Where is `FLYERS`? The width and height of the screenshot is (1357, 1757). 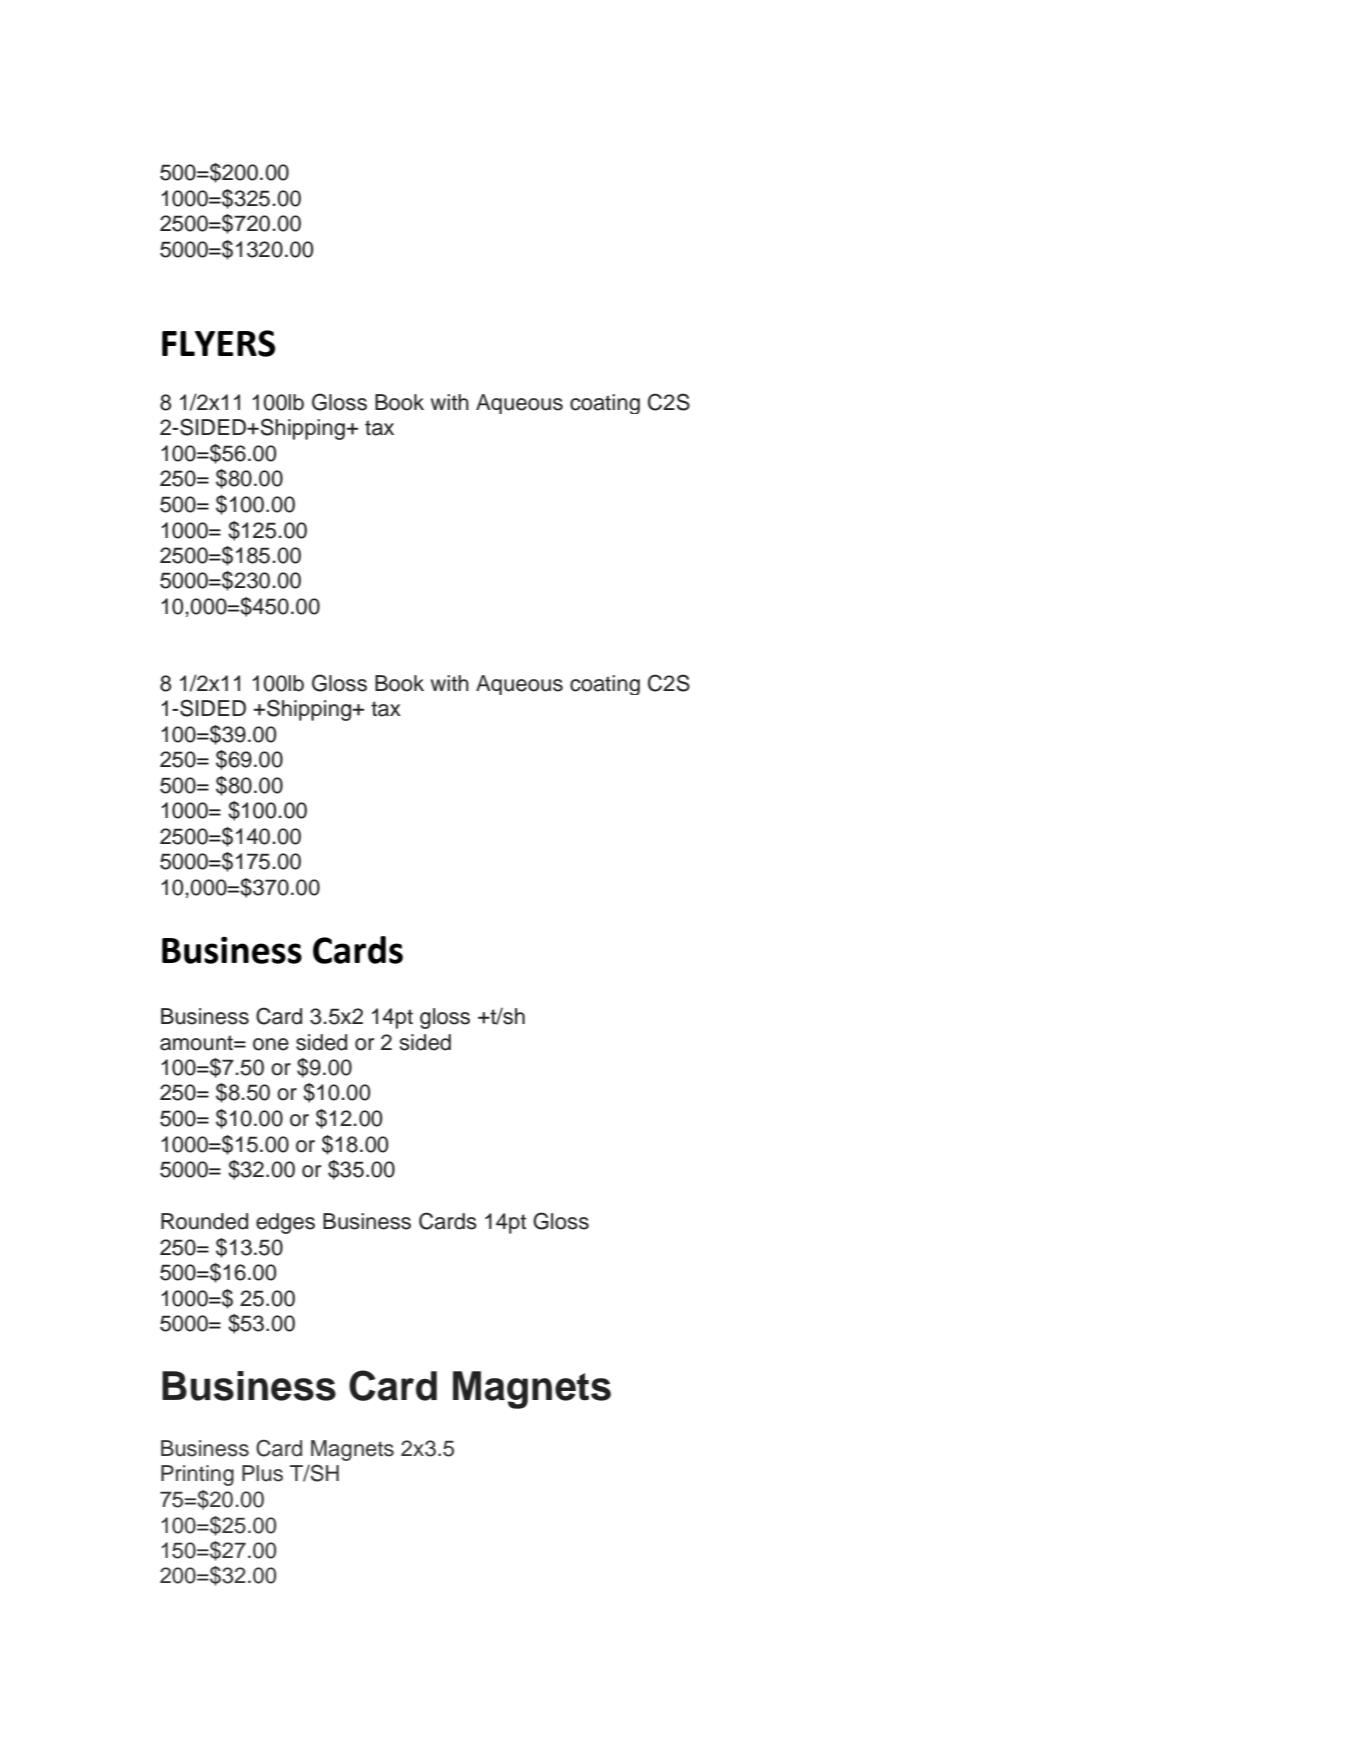 FLYERS is located at coordinates (218, 343).
